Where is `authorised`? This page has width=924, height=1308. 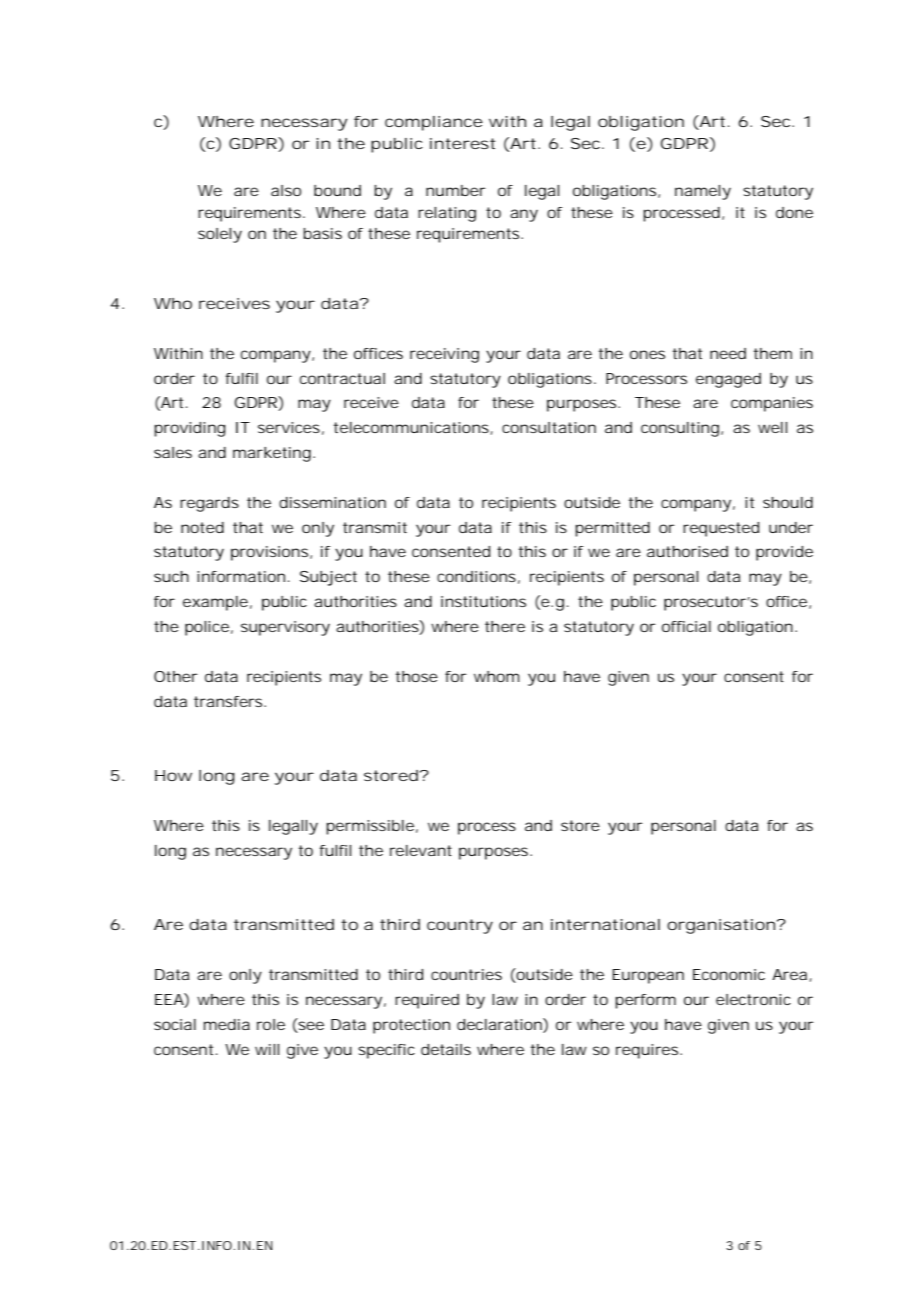 authorised is located at coordinates (687, 551).
